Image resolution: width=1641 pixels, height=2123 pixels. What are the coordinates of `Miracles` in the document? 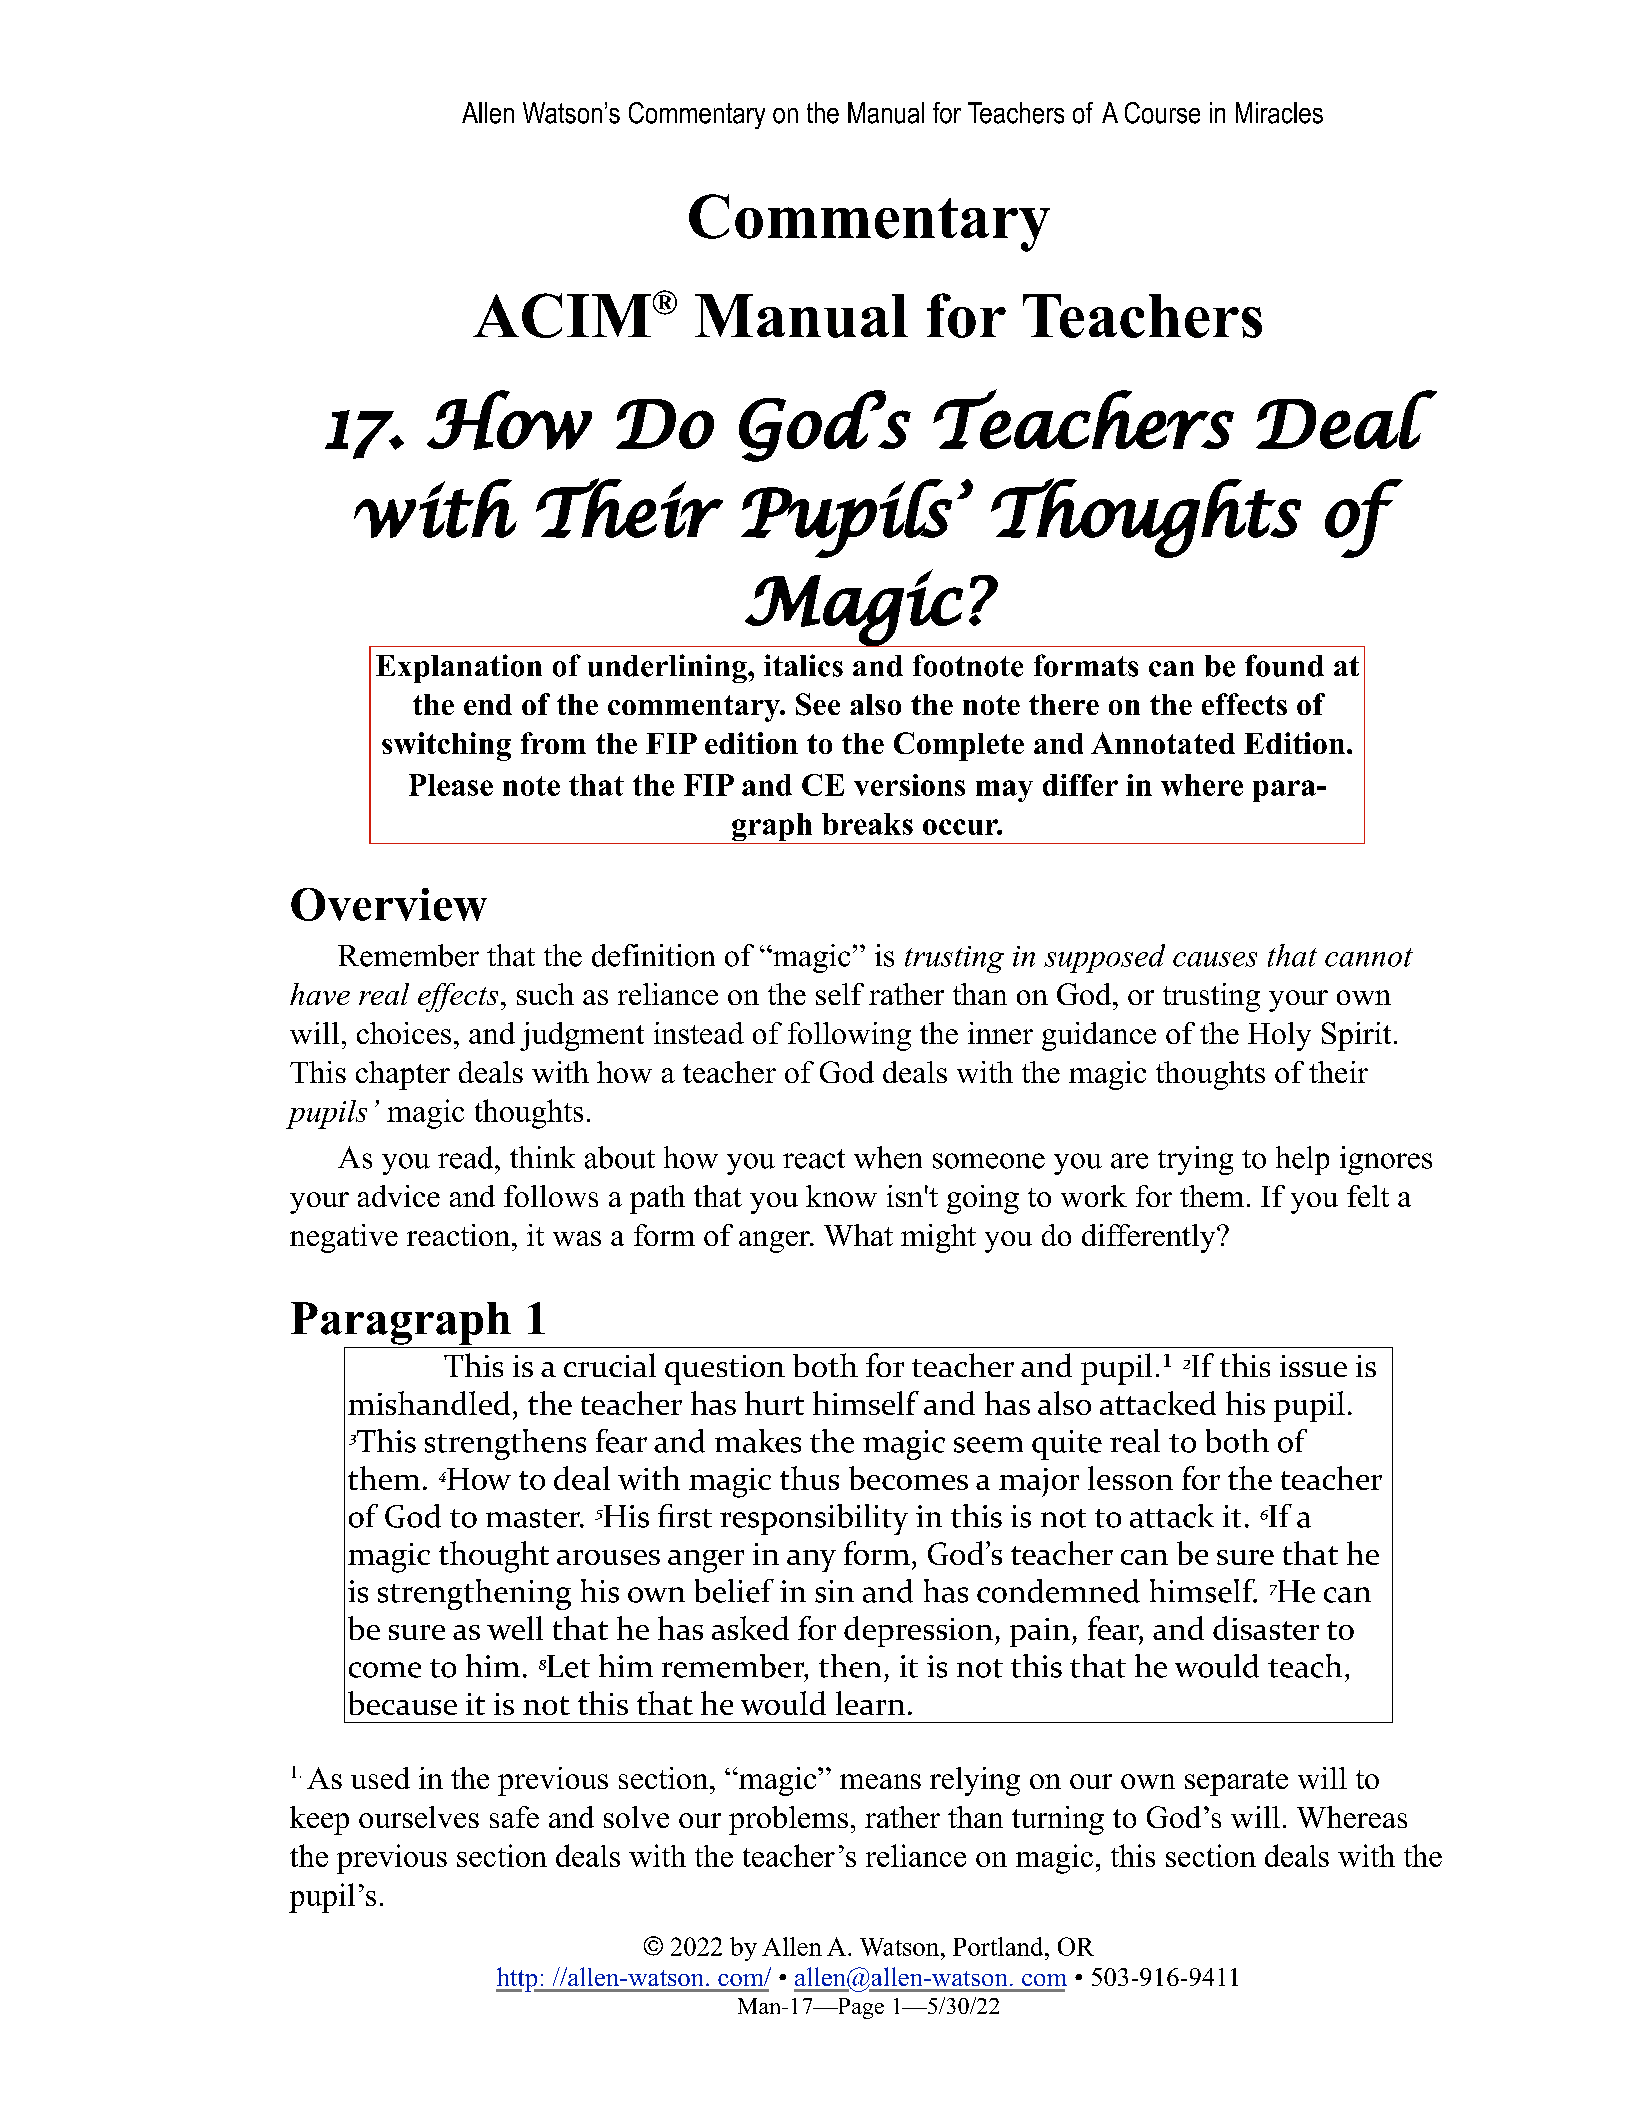 It's located at (1279, 113).
